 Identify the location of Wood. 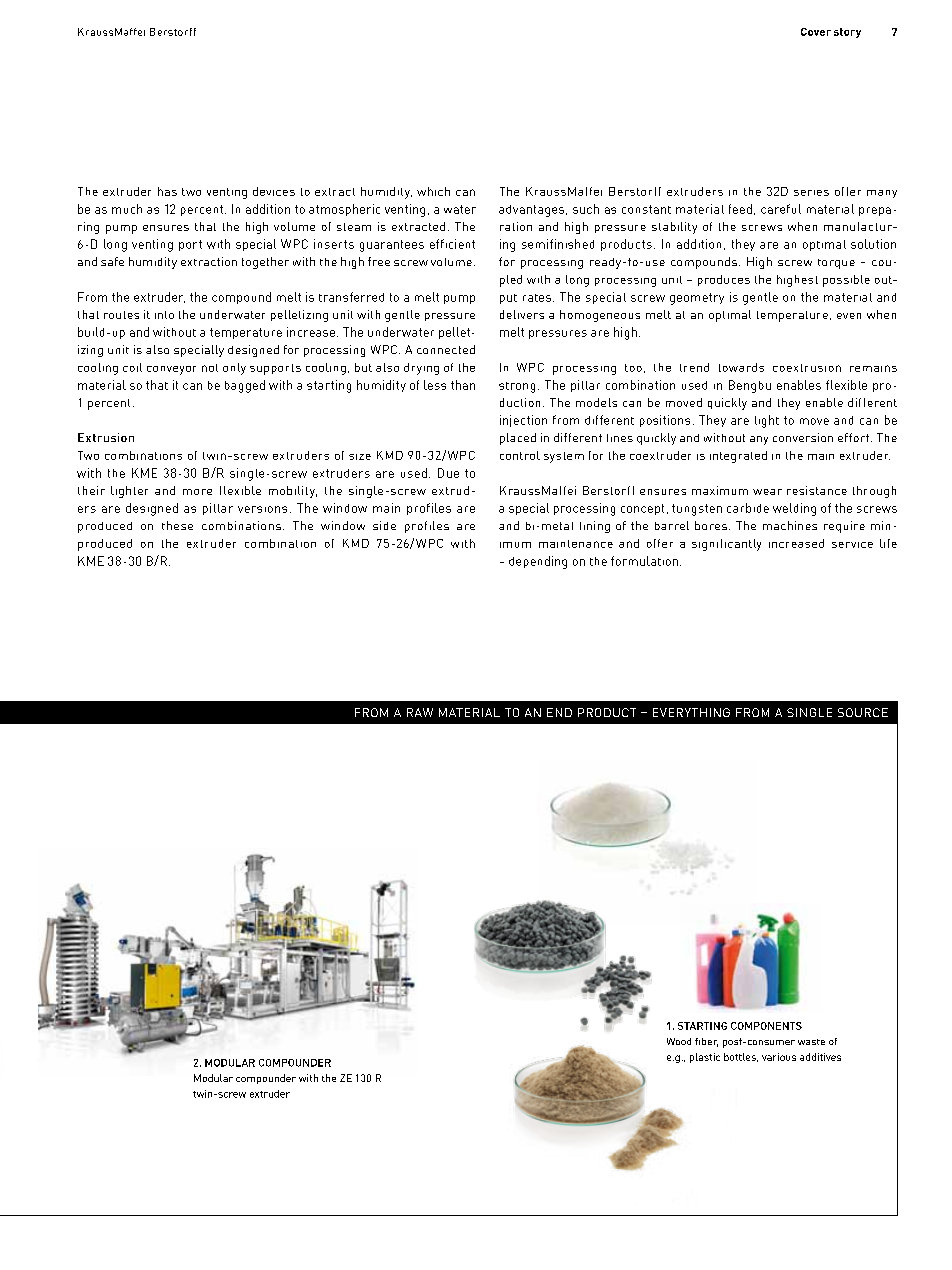
(679, 1041).
